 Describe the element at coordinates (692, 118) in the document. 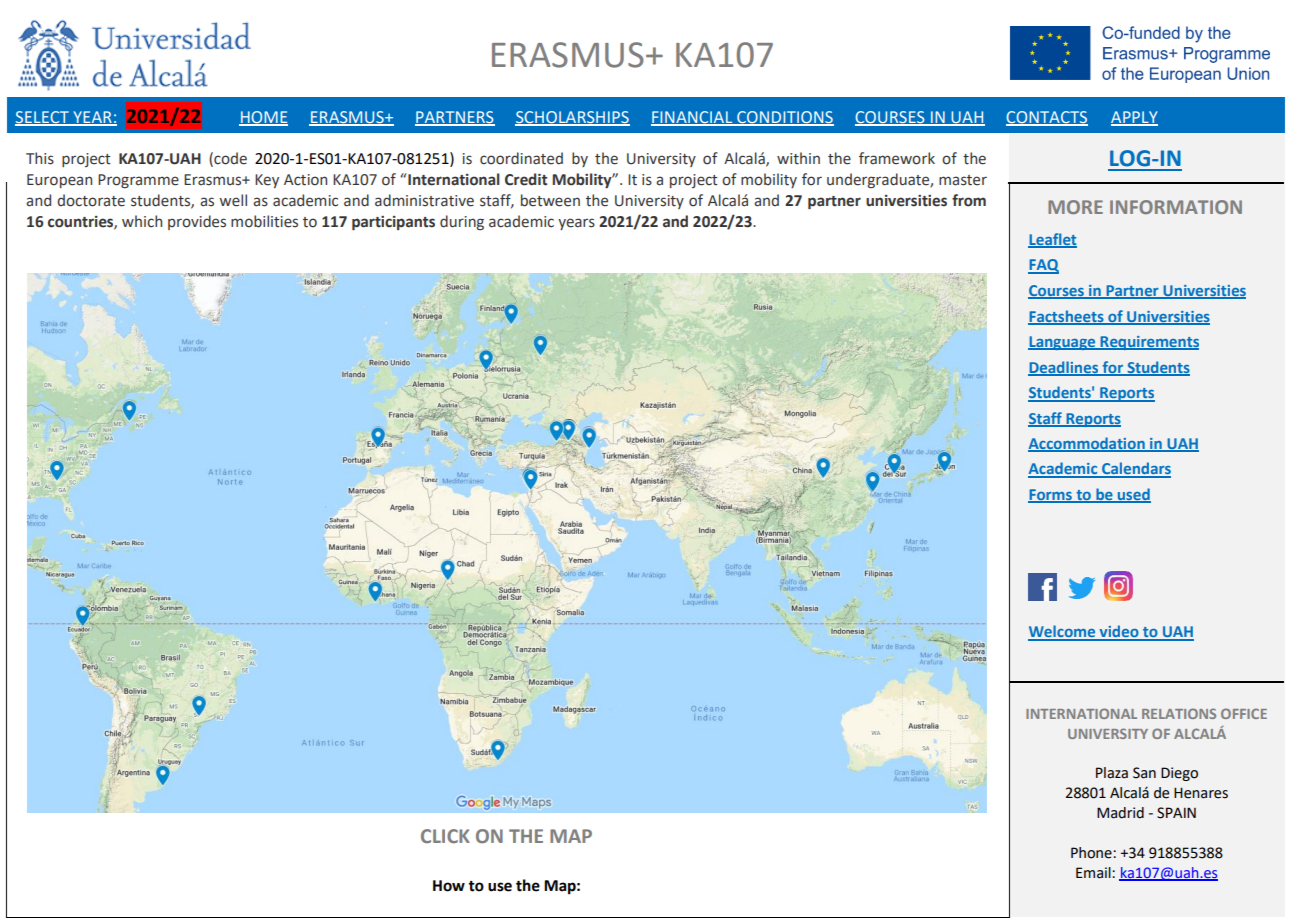

I see `FINANCIAL` at that location.
